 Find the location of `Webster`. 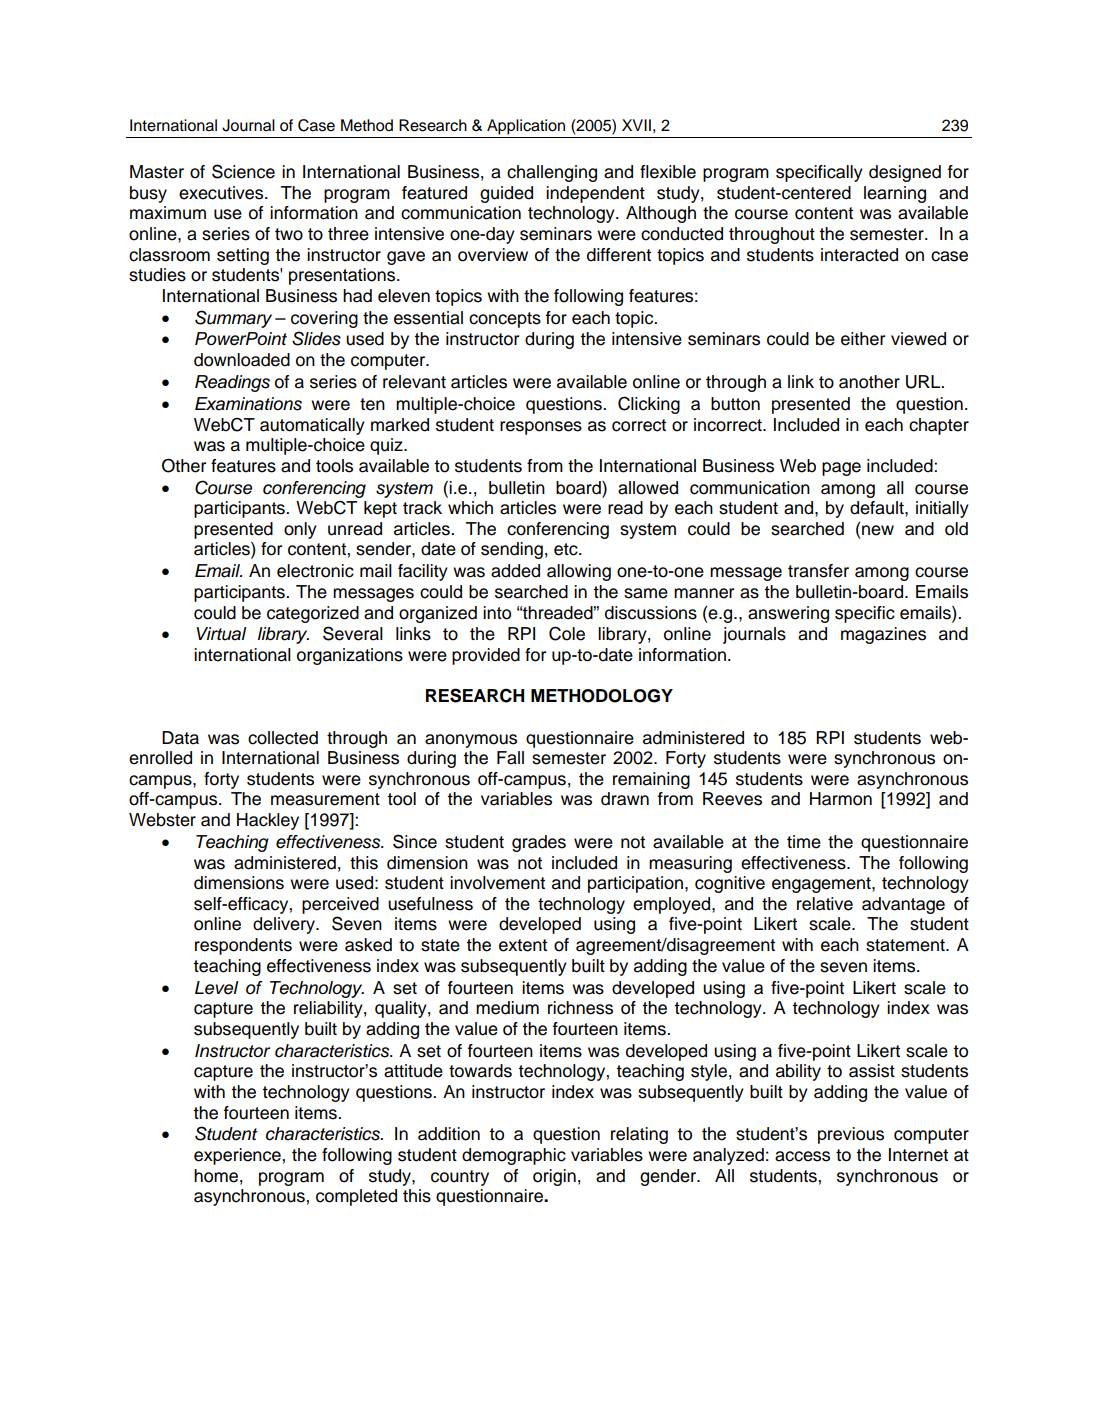

Webster is located at coordinates (162, 820).
